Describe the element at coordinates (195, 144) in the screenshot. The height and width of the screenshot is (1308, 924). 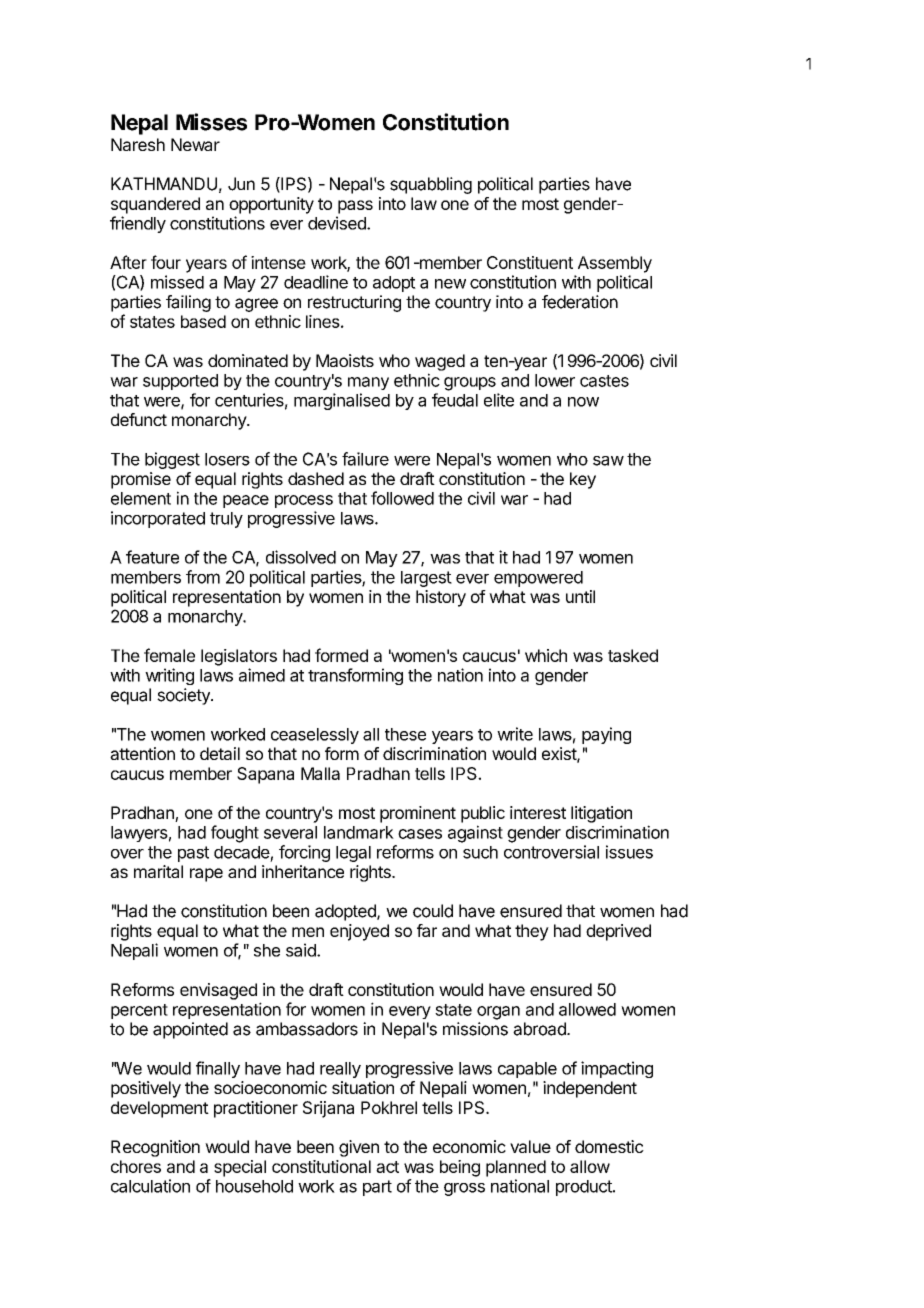
I see `Newar` at that location.
